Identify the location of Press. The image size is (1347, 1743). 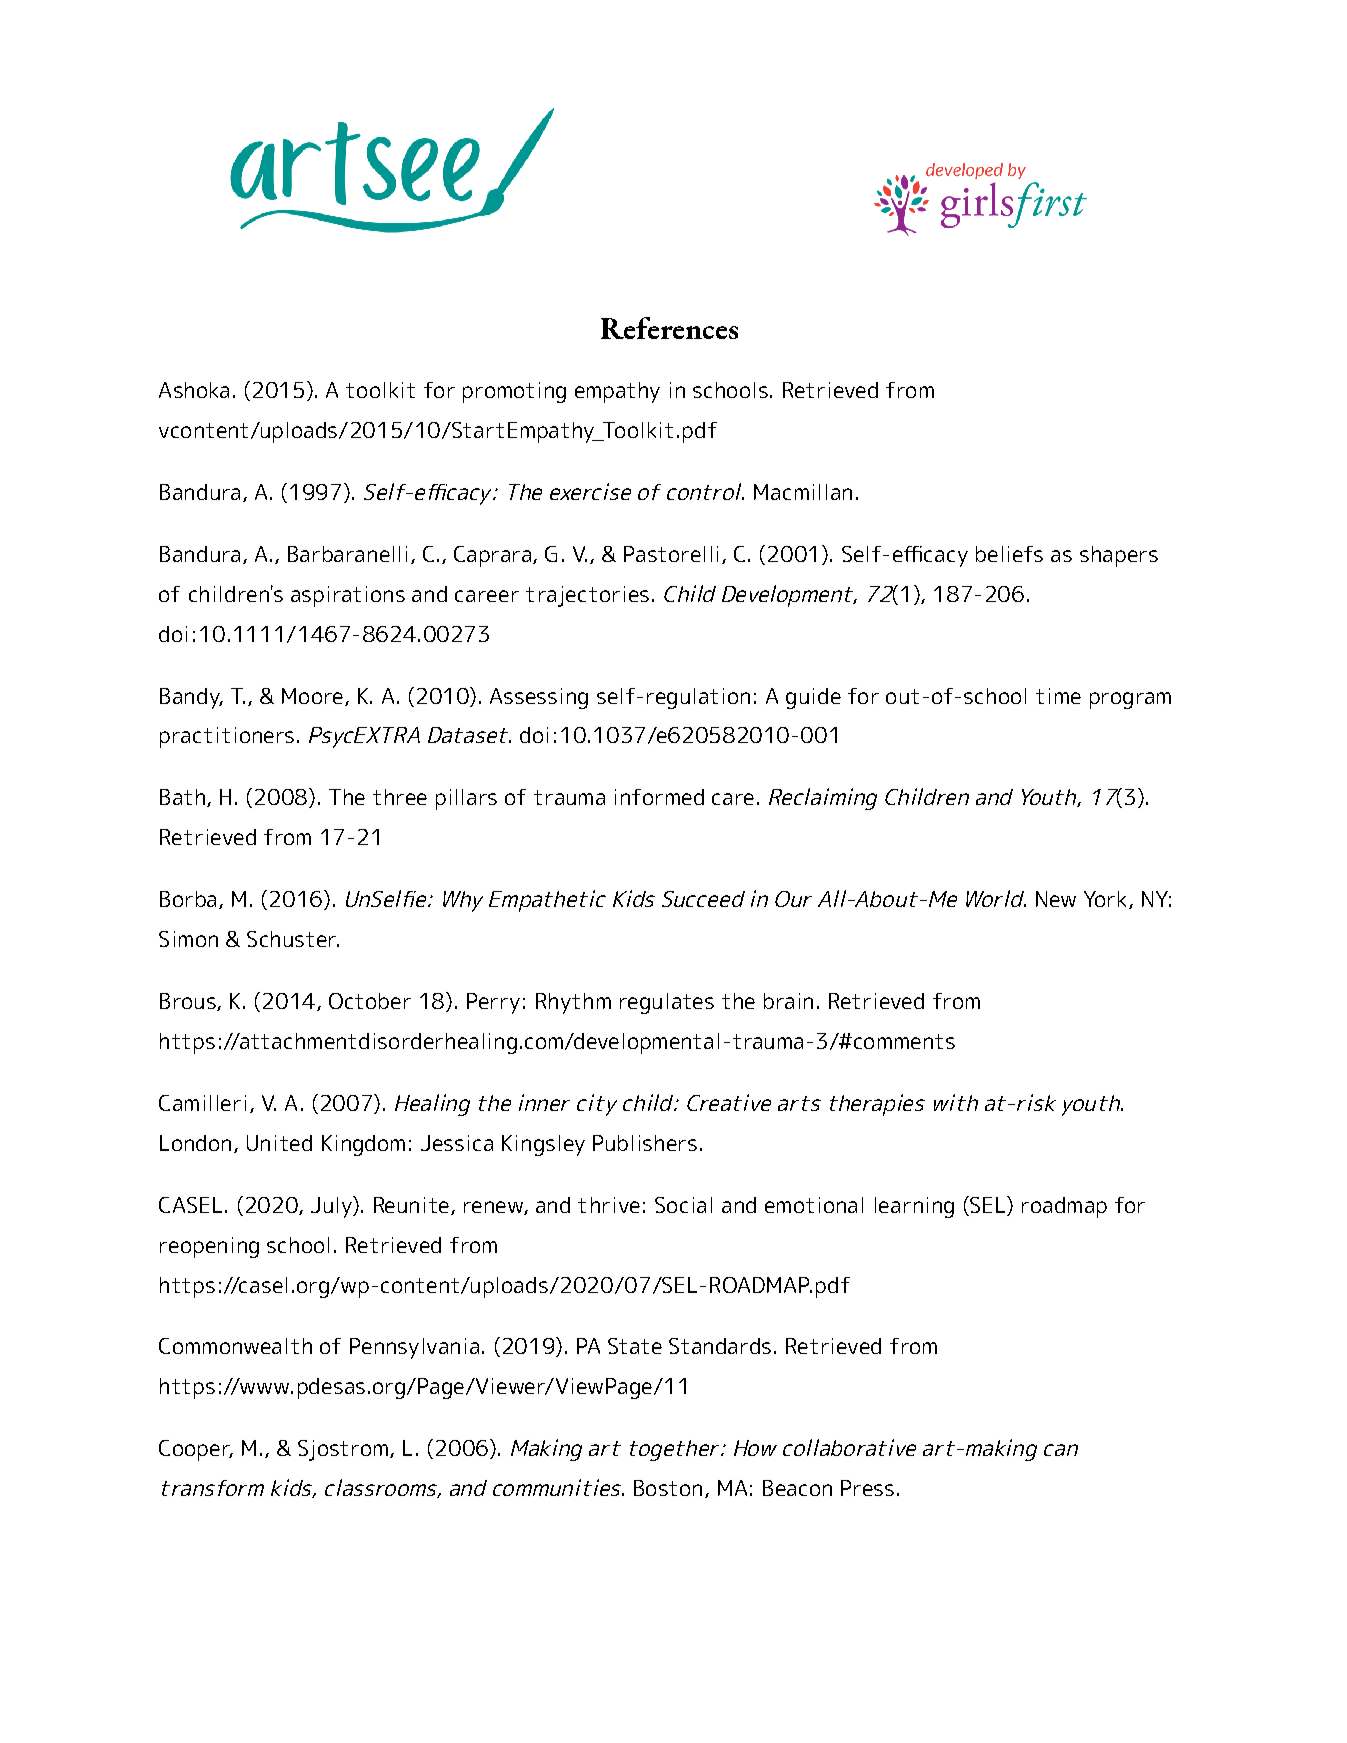
(867, 1488).
